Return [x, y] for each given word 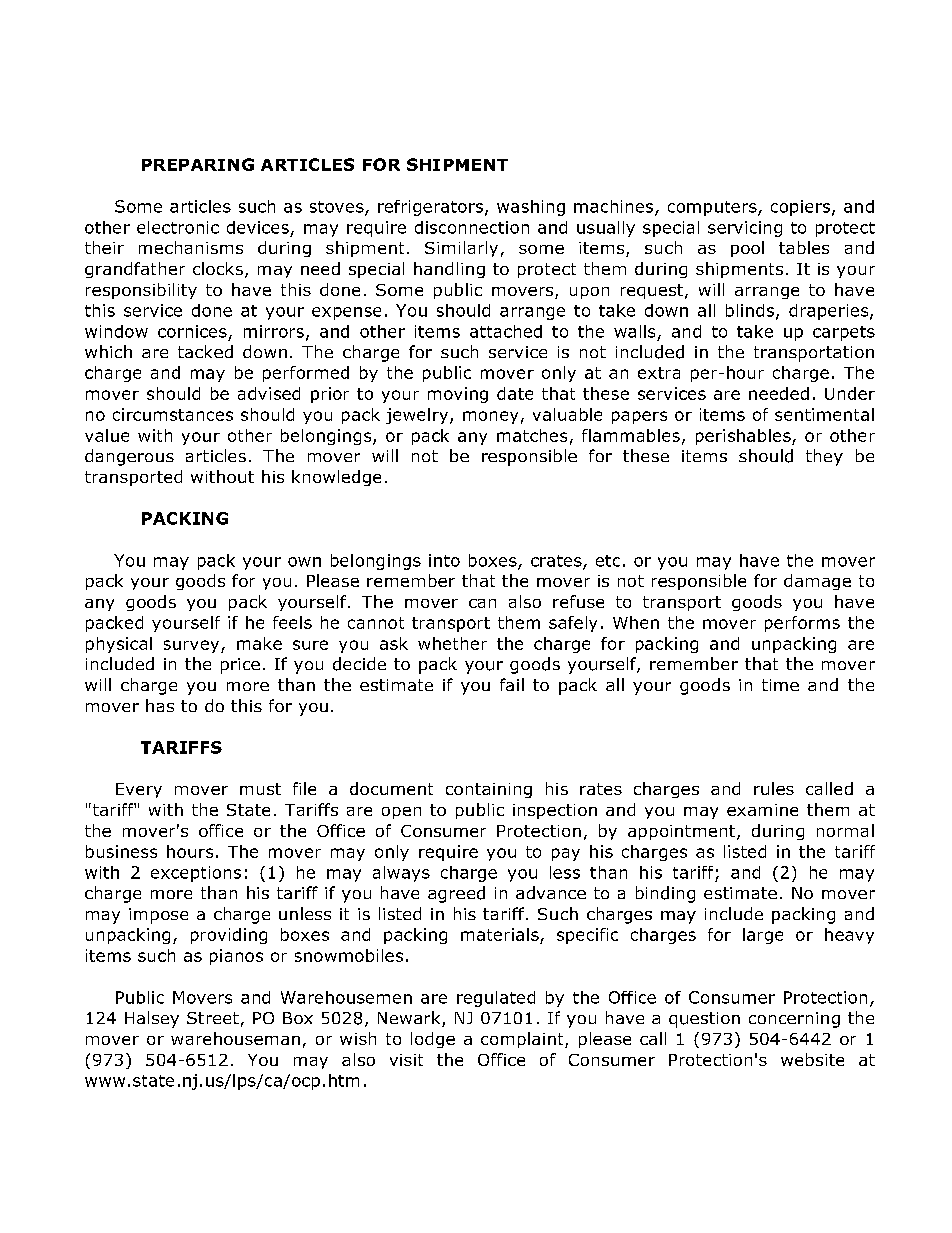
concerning [794, 1020]
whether [452, 643]
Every [139, 790]
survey [193, 646]
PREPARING [198, 164]
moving [458, 395]
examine [762, 810]
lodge [433, 1040]
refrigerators [430, 208]
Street [213, 1018]
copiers [802, 208]
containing [489, 790]
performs [802, 624]
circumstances [173, 414]
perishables [744, 437]
